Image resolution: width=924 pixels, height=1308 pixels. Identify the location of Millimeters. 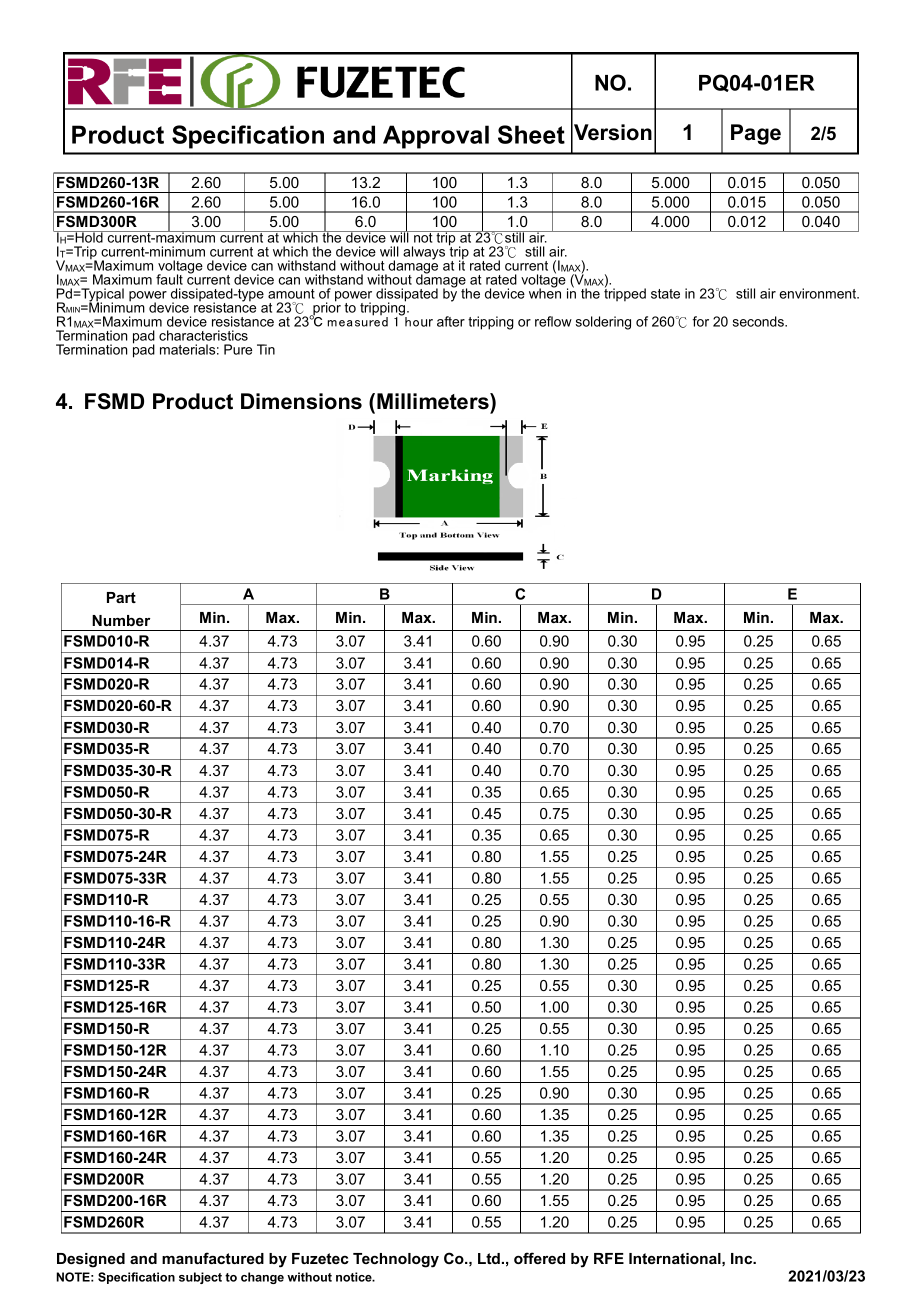
(434, 401).
